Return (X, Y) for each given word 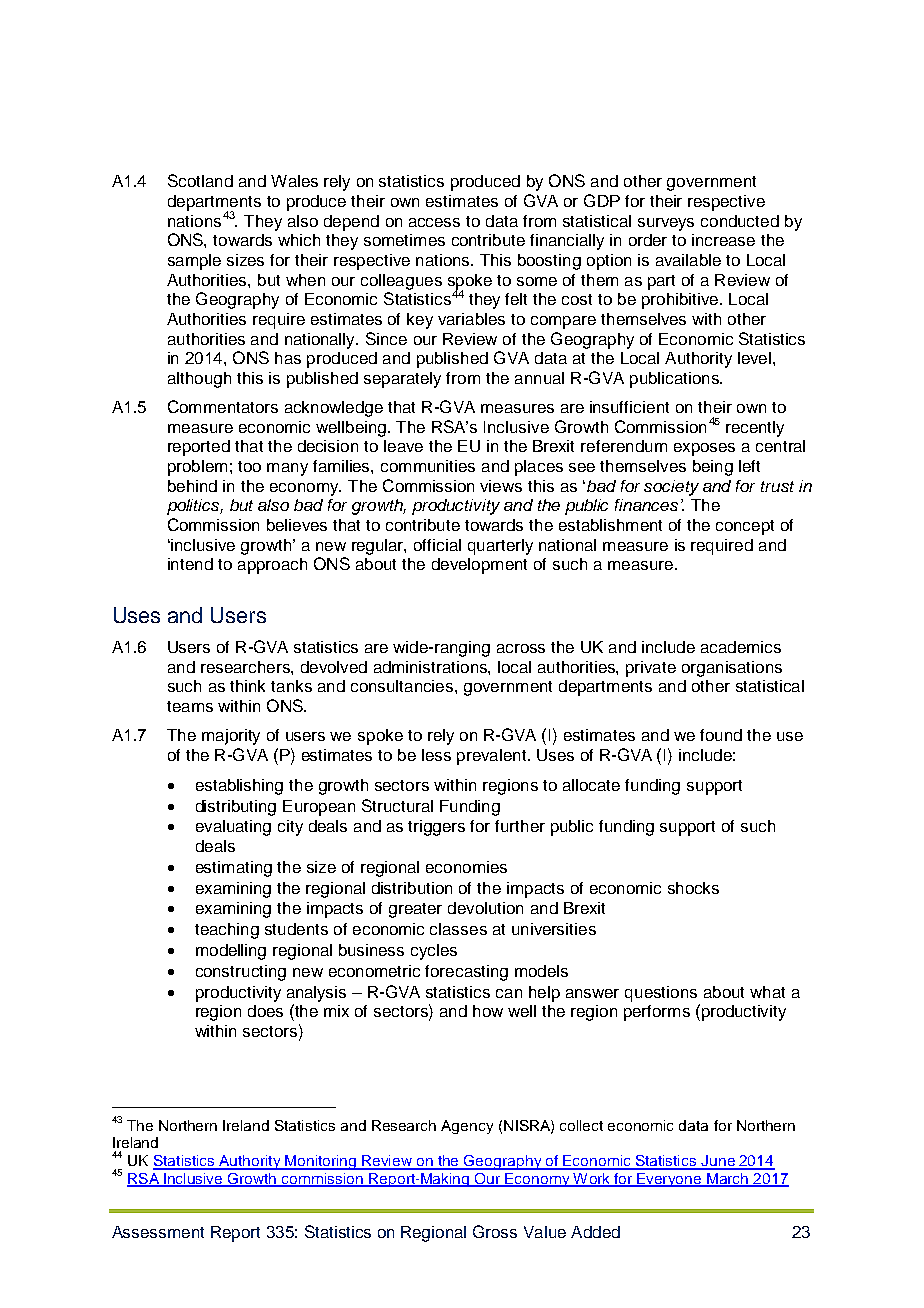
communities (428, 466)
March (728, 1180)
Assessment (158, 1232)
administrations (431, 667)
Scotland (200, 180)
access (434, 222)
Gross (495, 1231)
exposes (704, 449)
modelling (231, 952)
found (721, 735)
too (249, 466)
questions (661, 994)
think (247, 686)
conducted (740, 221)
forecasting (466, 973)
